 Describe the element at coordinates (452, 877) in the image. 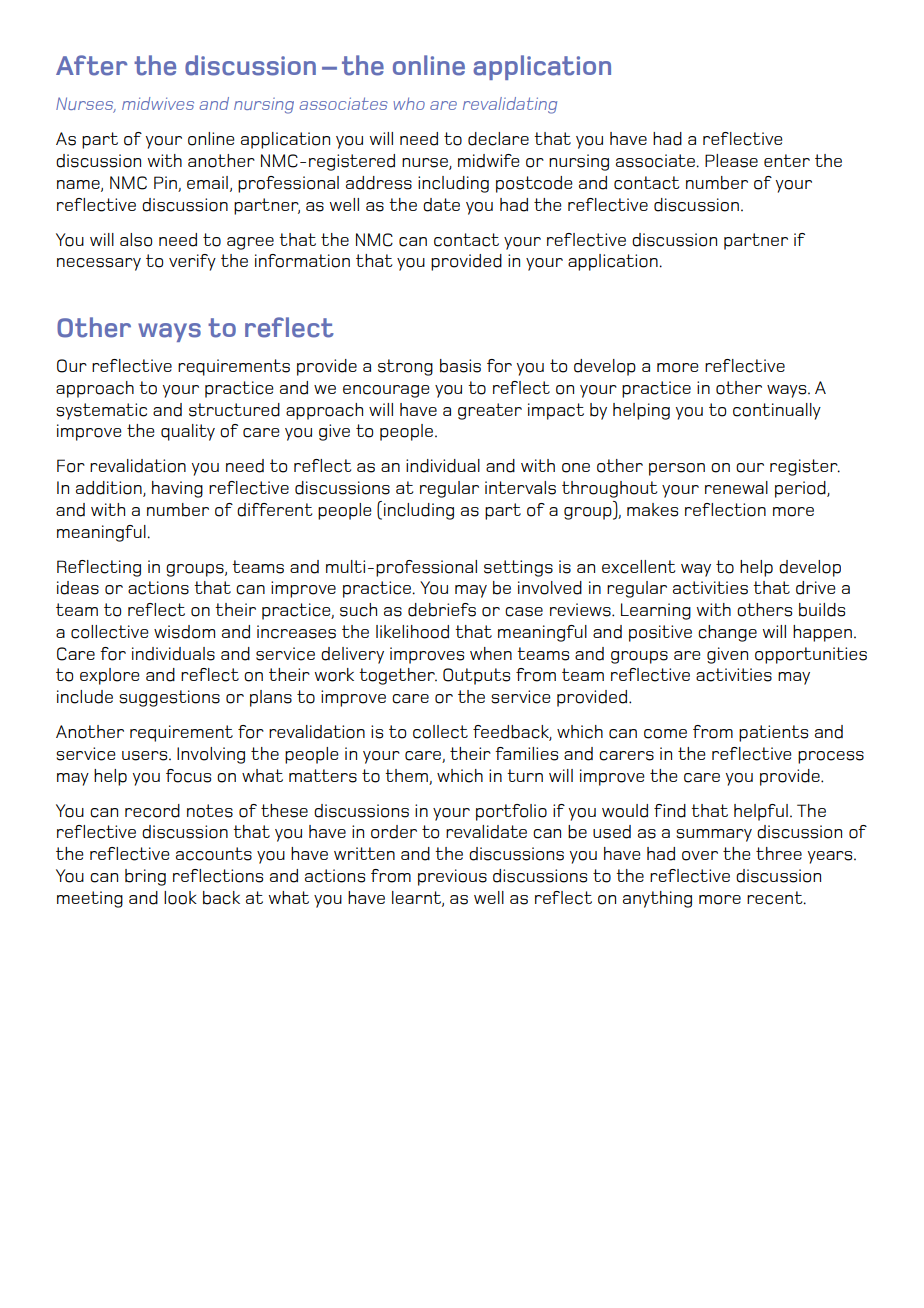

I see `previous` at that location.
